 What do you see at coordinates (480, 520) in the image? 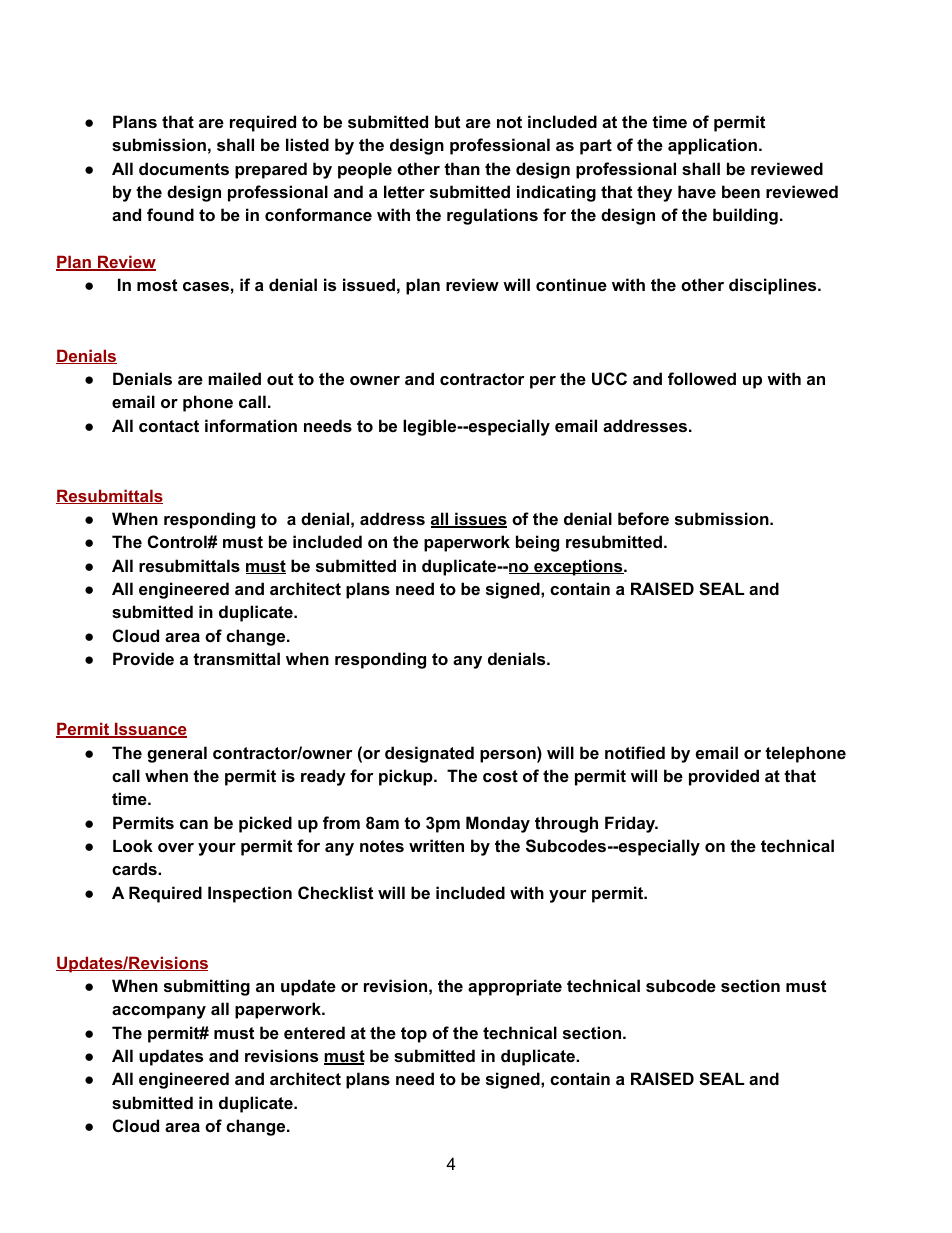
I see `issues` at bounding box center [480, 520].
